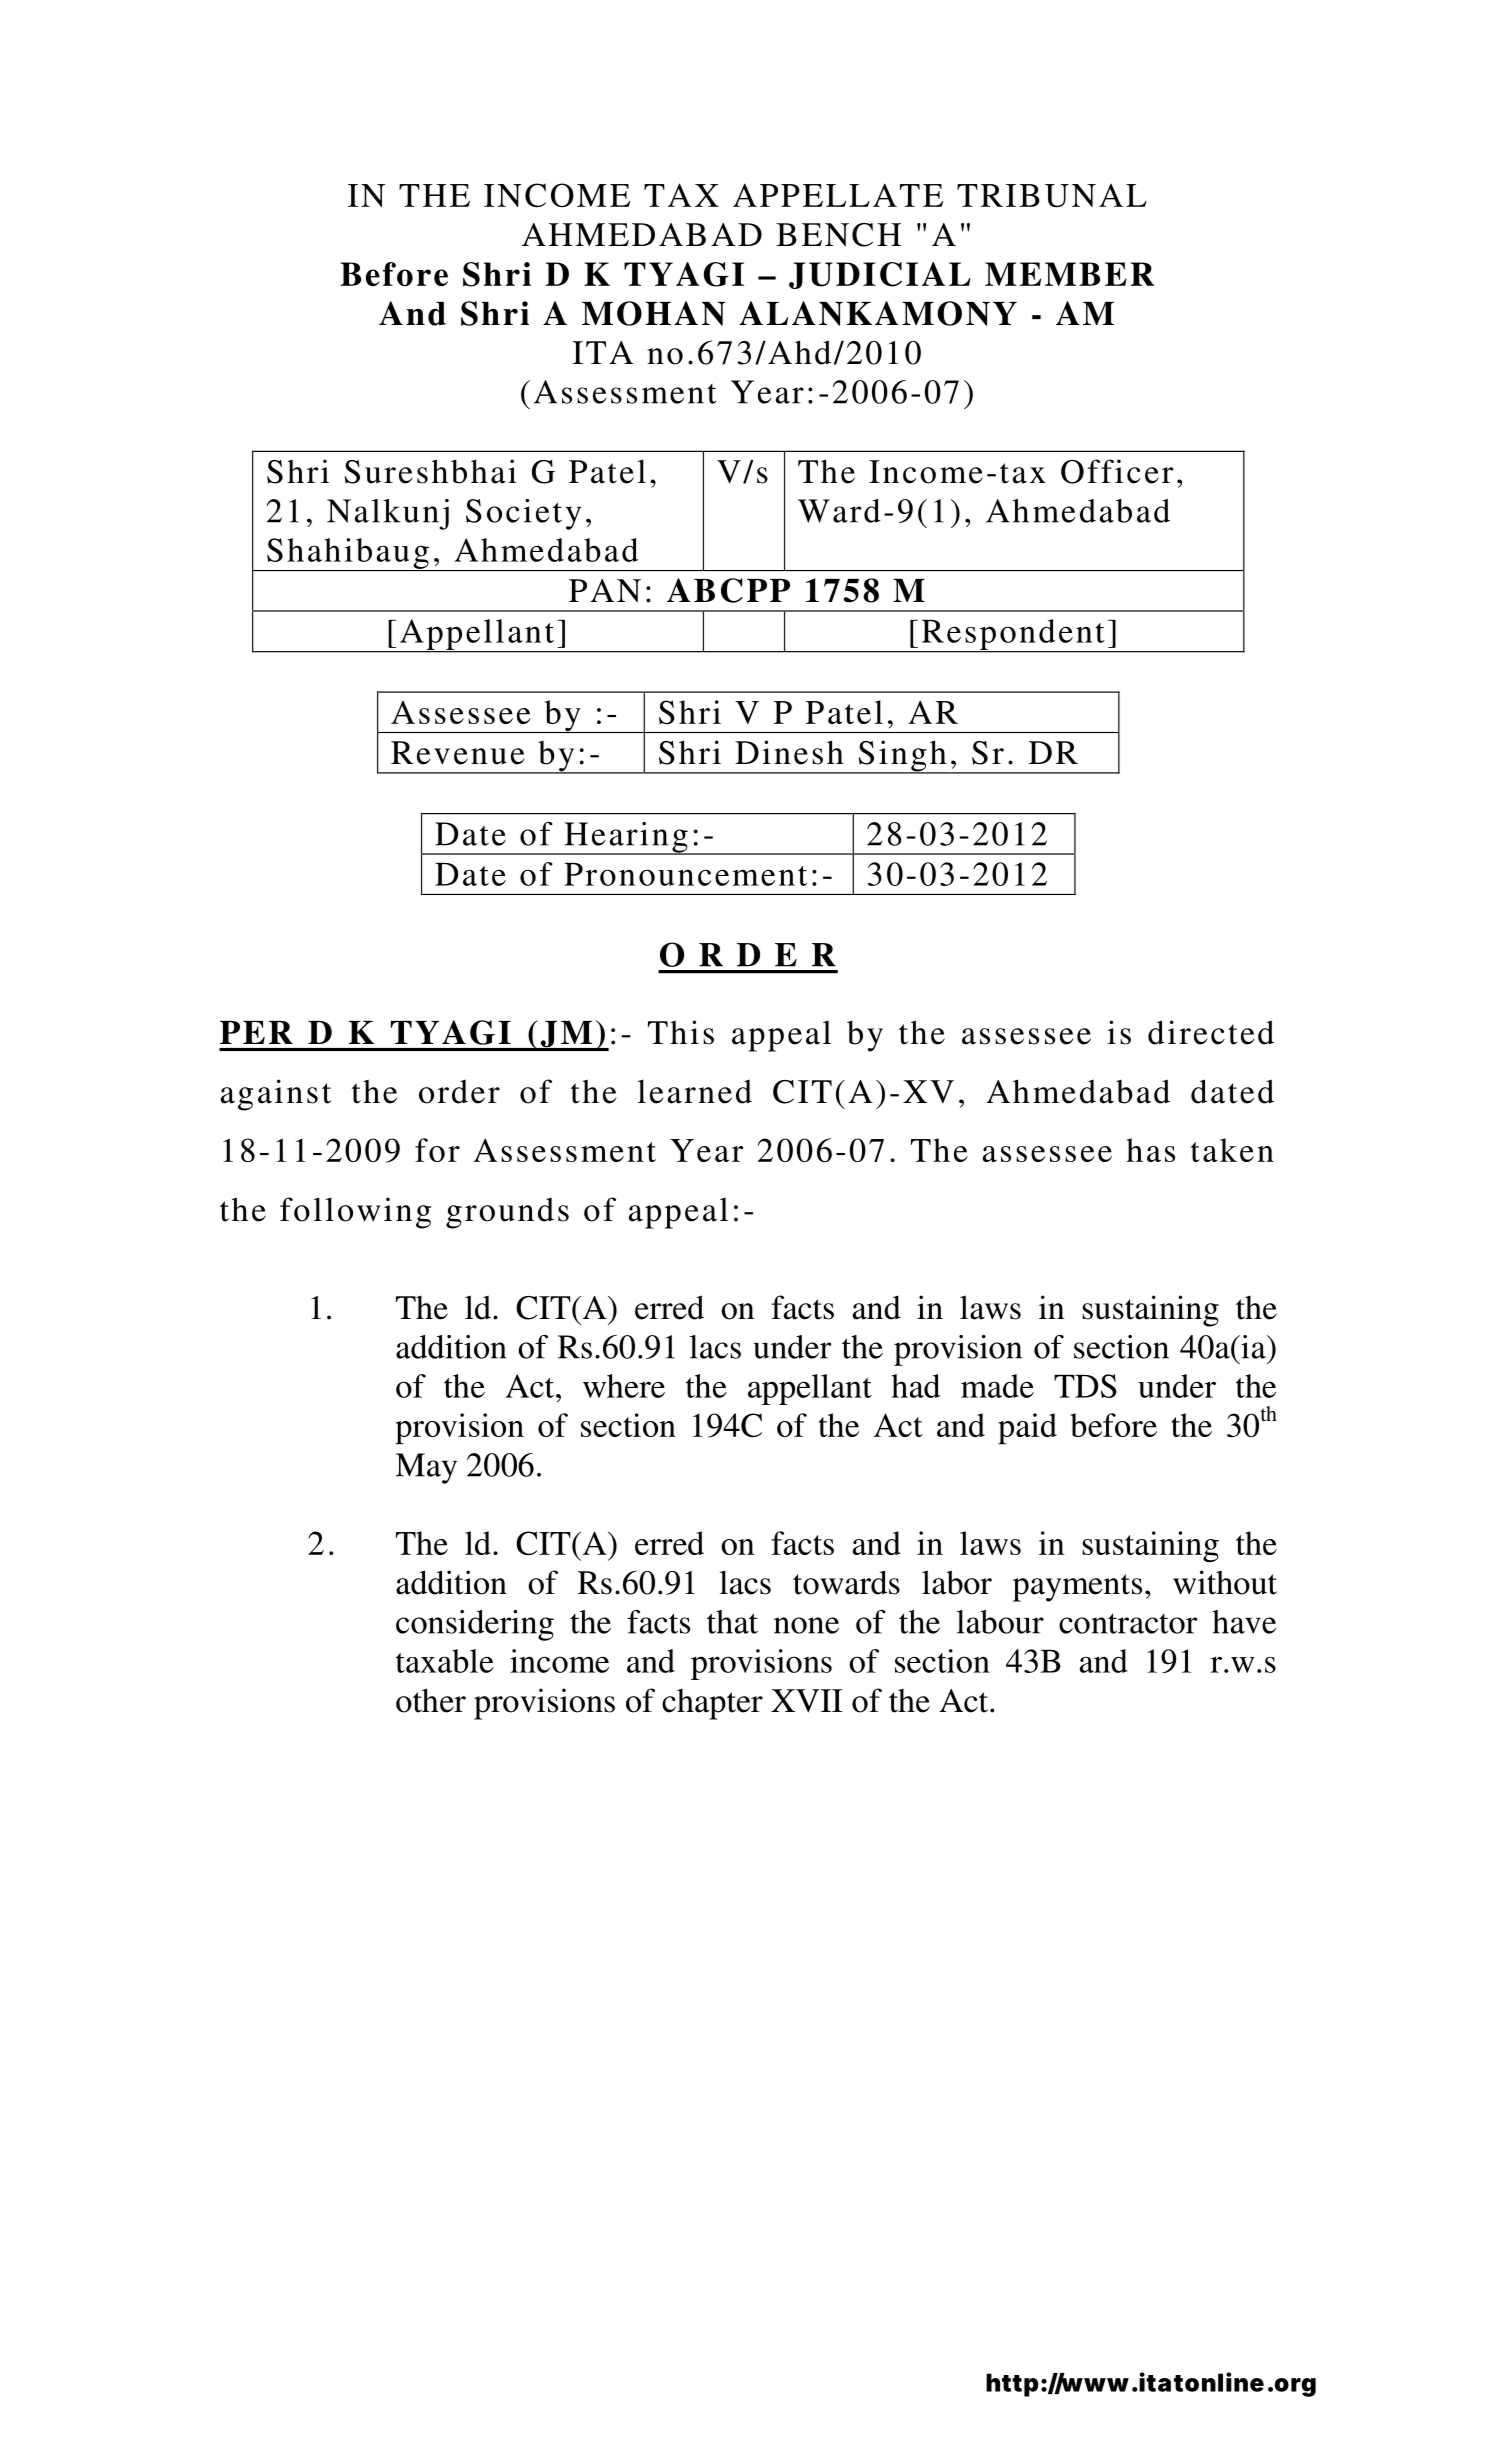  What do you see at coordinates (256, 1032) in the image?
I see `PER` at bounding box center [256, 1032].
